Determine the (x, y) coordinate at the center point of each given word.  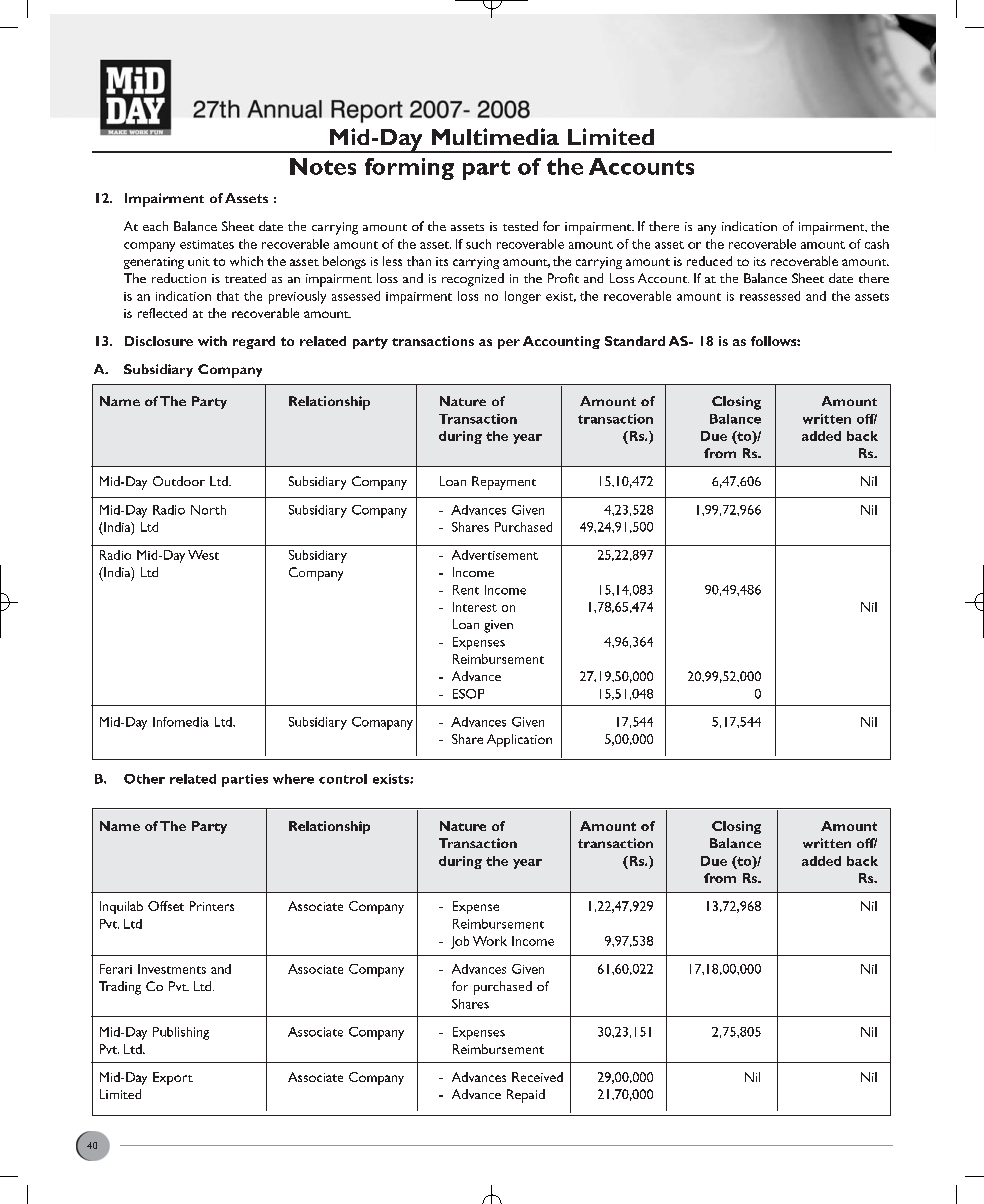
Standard (635, 341)
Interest (475, 607)
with (212, 341)
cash (877, 244)
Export (173, 1078)
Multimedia (495, 136)
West (203, 555)
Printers (212, 906)
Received (537, 1077)
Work (490, 941)
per (509, 344)
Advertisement (495, 555)
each (155, 226)
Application (519, 740)
